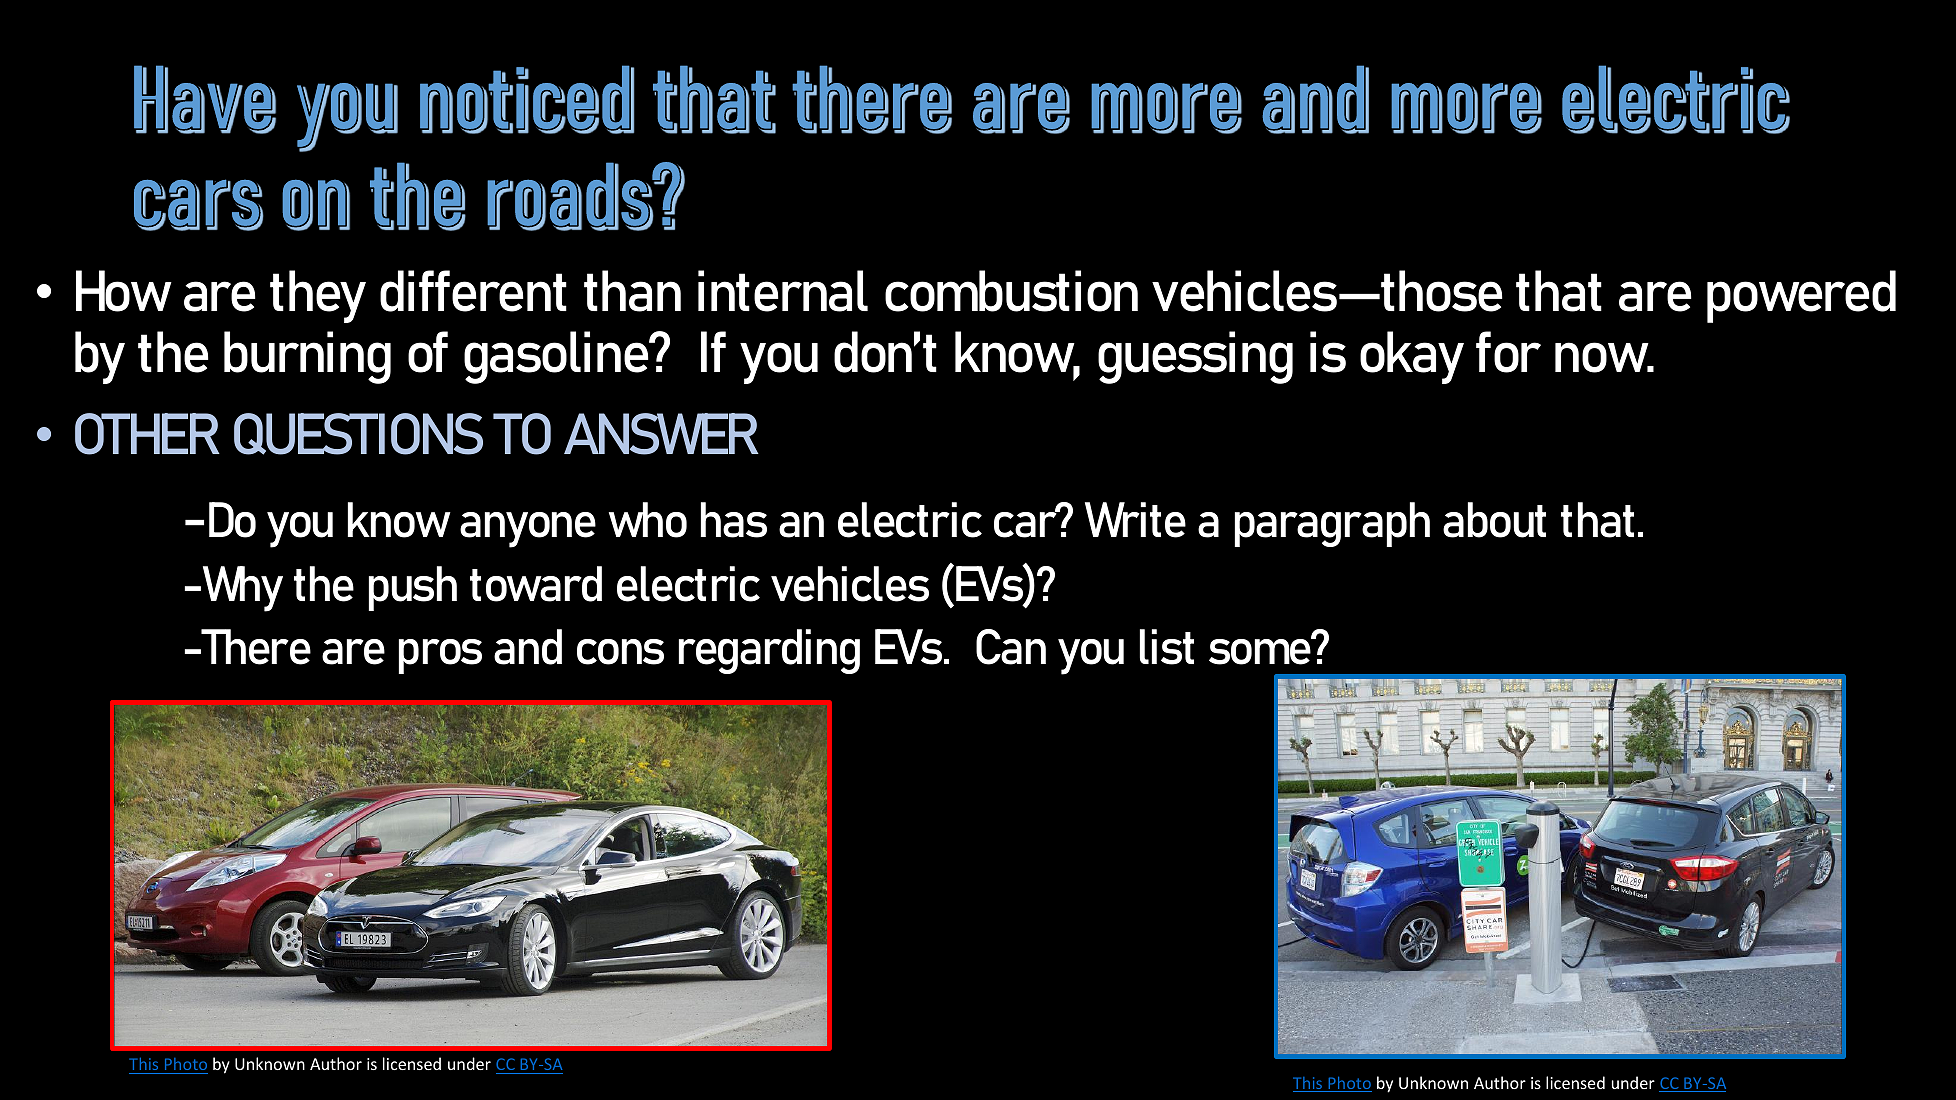 The height and width of the page is (1100, 1956). What do you see at coordinates (1801, 296) in the page?
I see `powered` at bounding box center [1801, 296].
